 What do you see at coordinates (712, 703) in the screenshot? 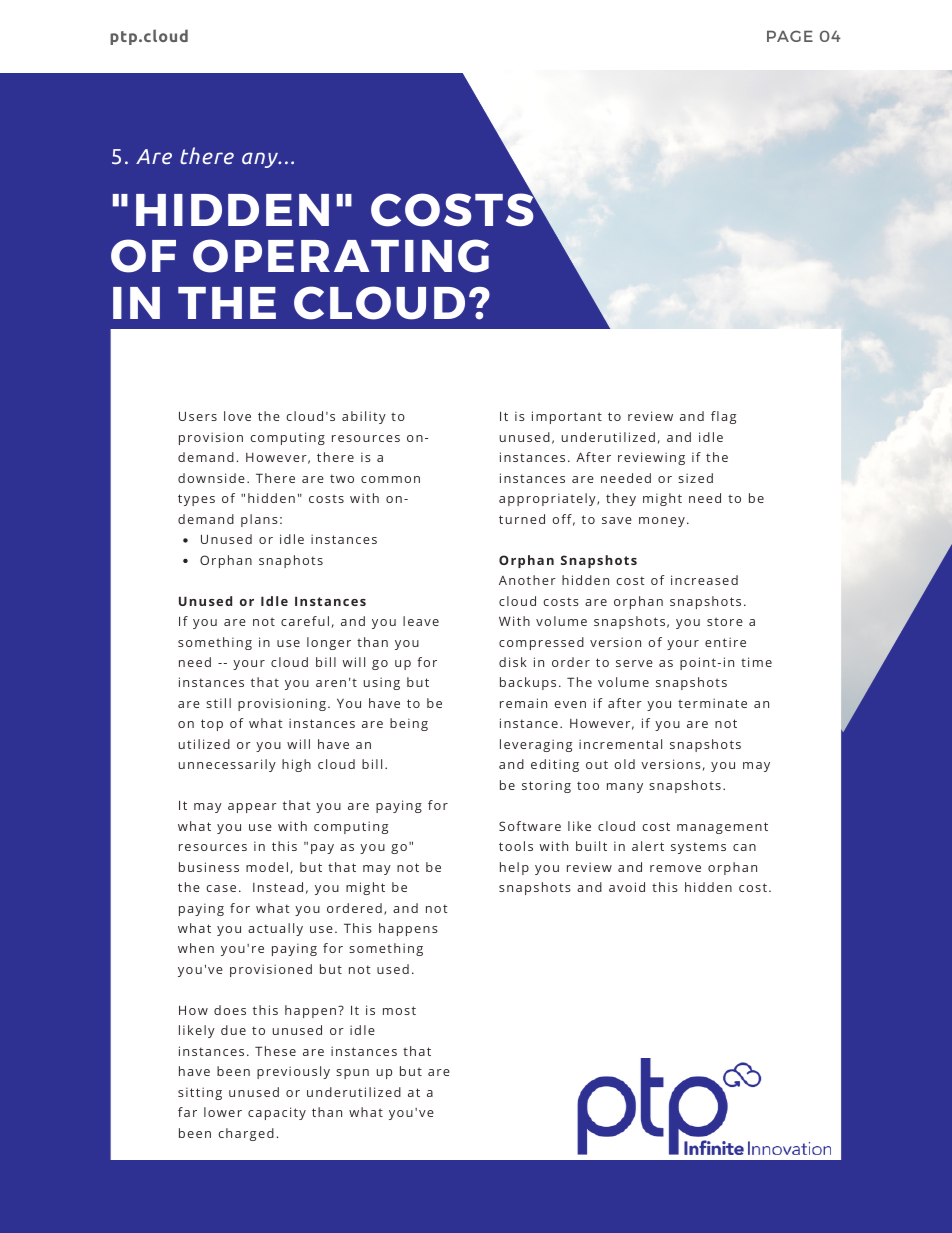
I see `terminate` at bounding box center [712, 703].
